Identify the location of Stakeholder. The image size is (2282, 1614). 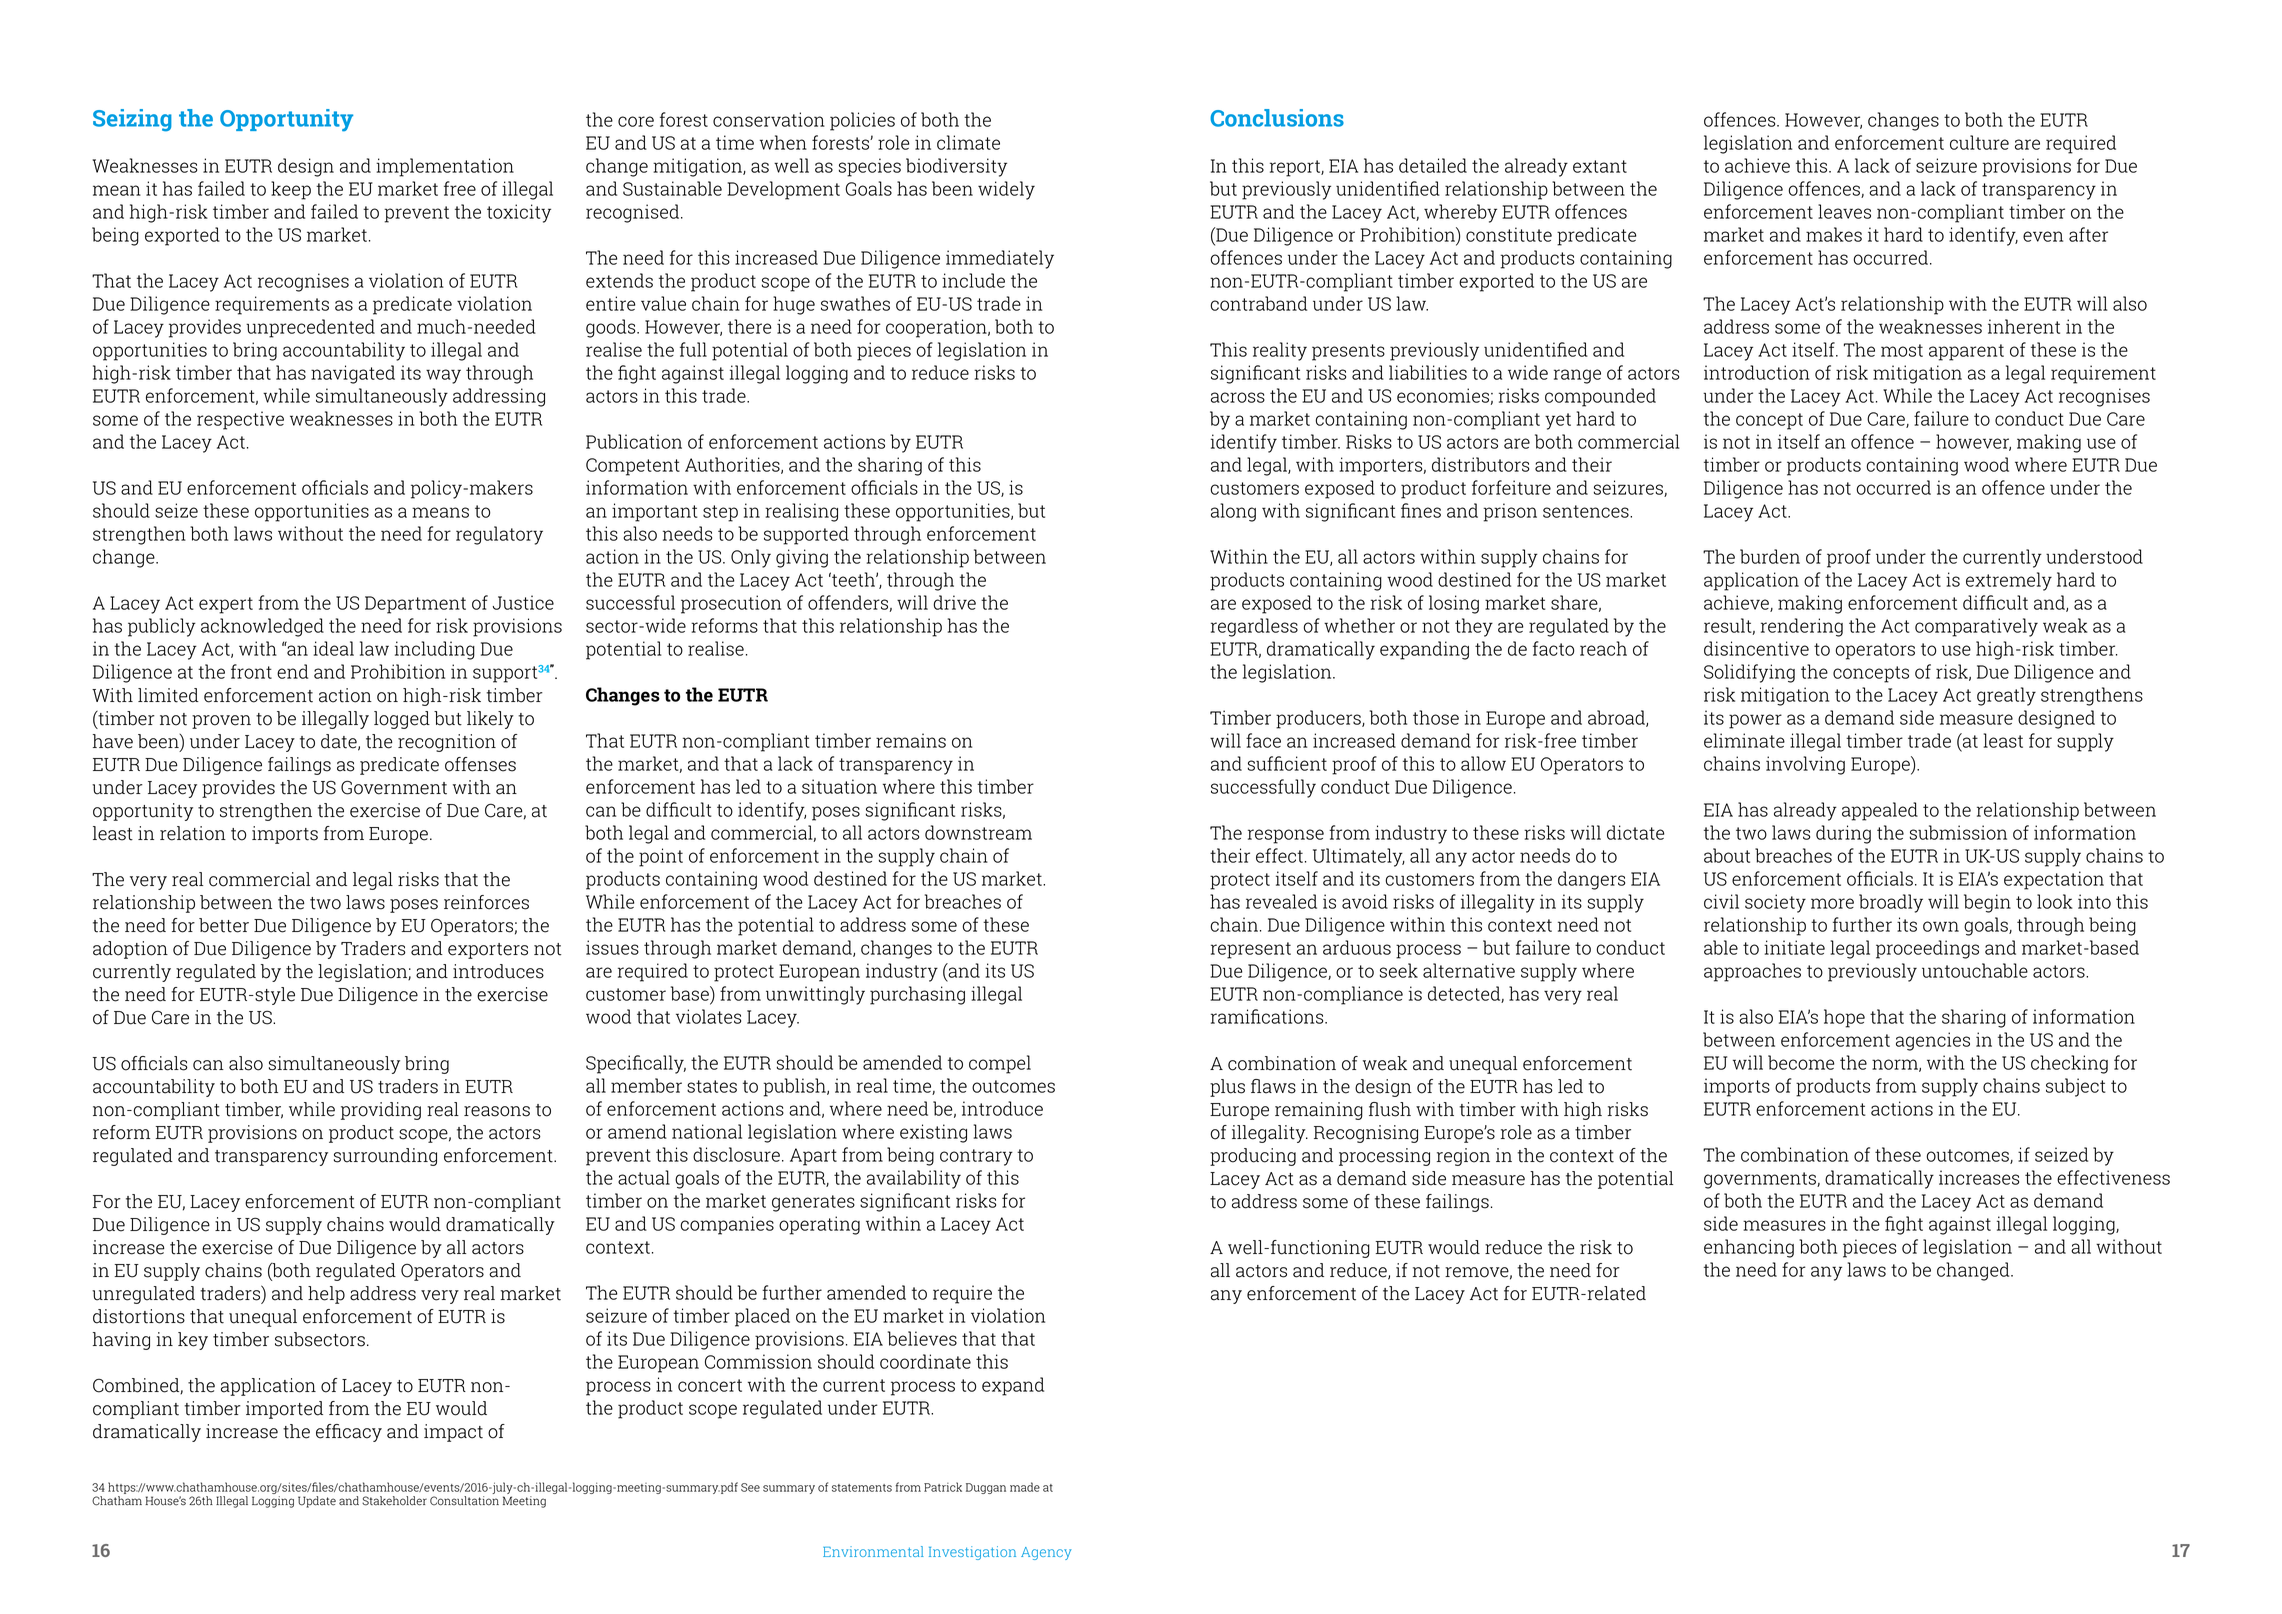
(394, 1501).
